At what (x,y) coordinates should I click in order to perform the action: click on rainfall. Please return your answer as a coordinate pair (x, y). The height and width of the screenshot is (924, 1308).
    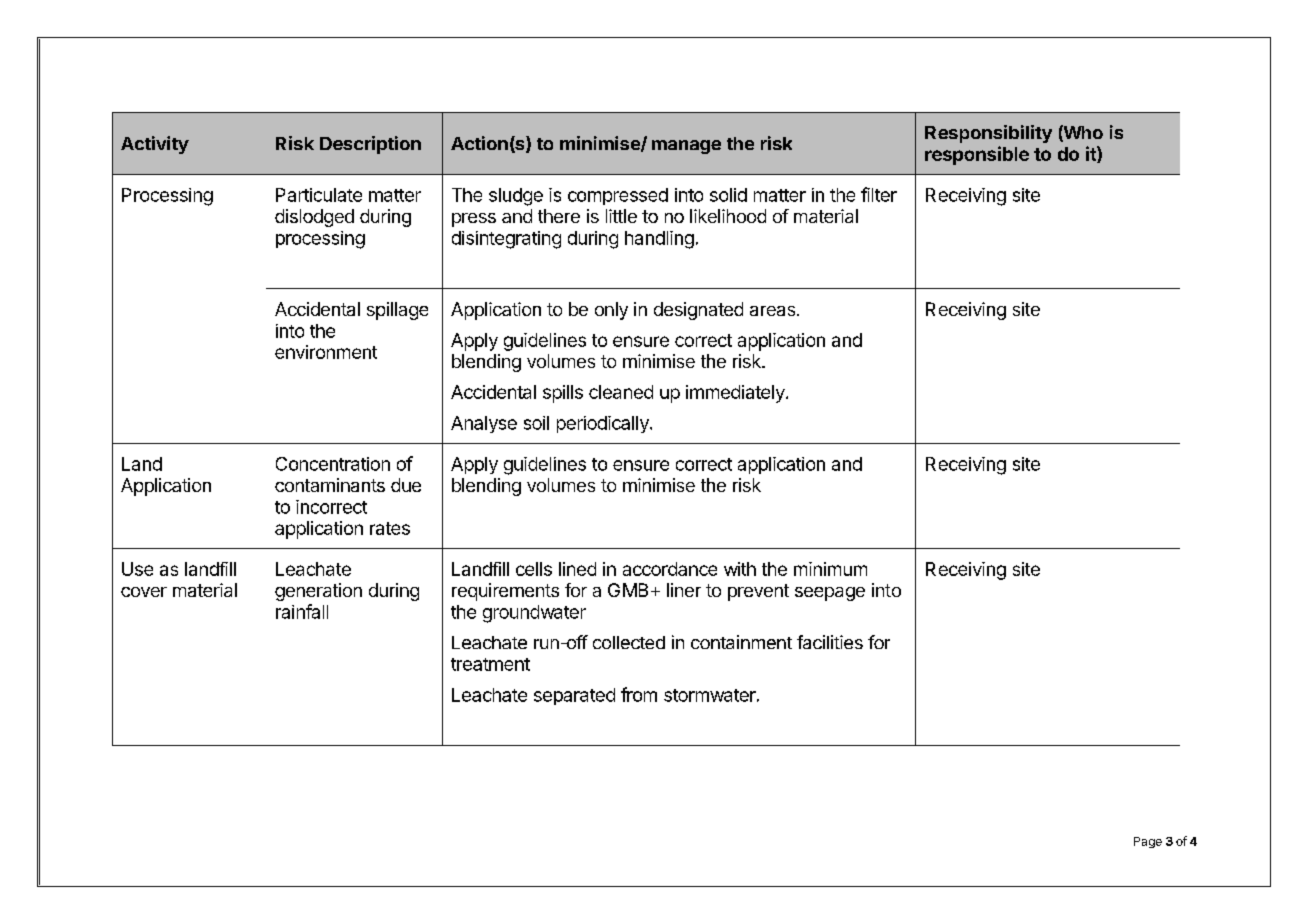
    Looking at the image, I should click on (302, 611).
